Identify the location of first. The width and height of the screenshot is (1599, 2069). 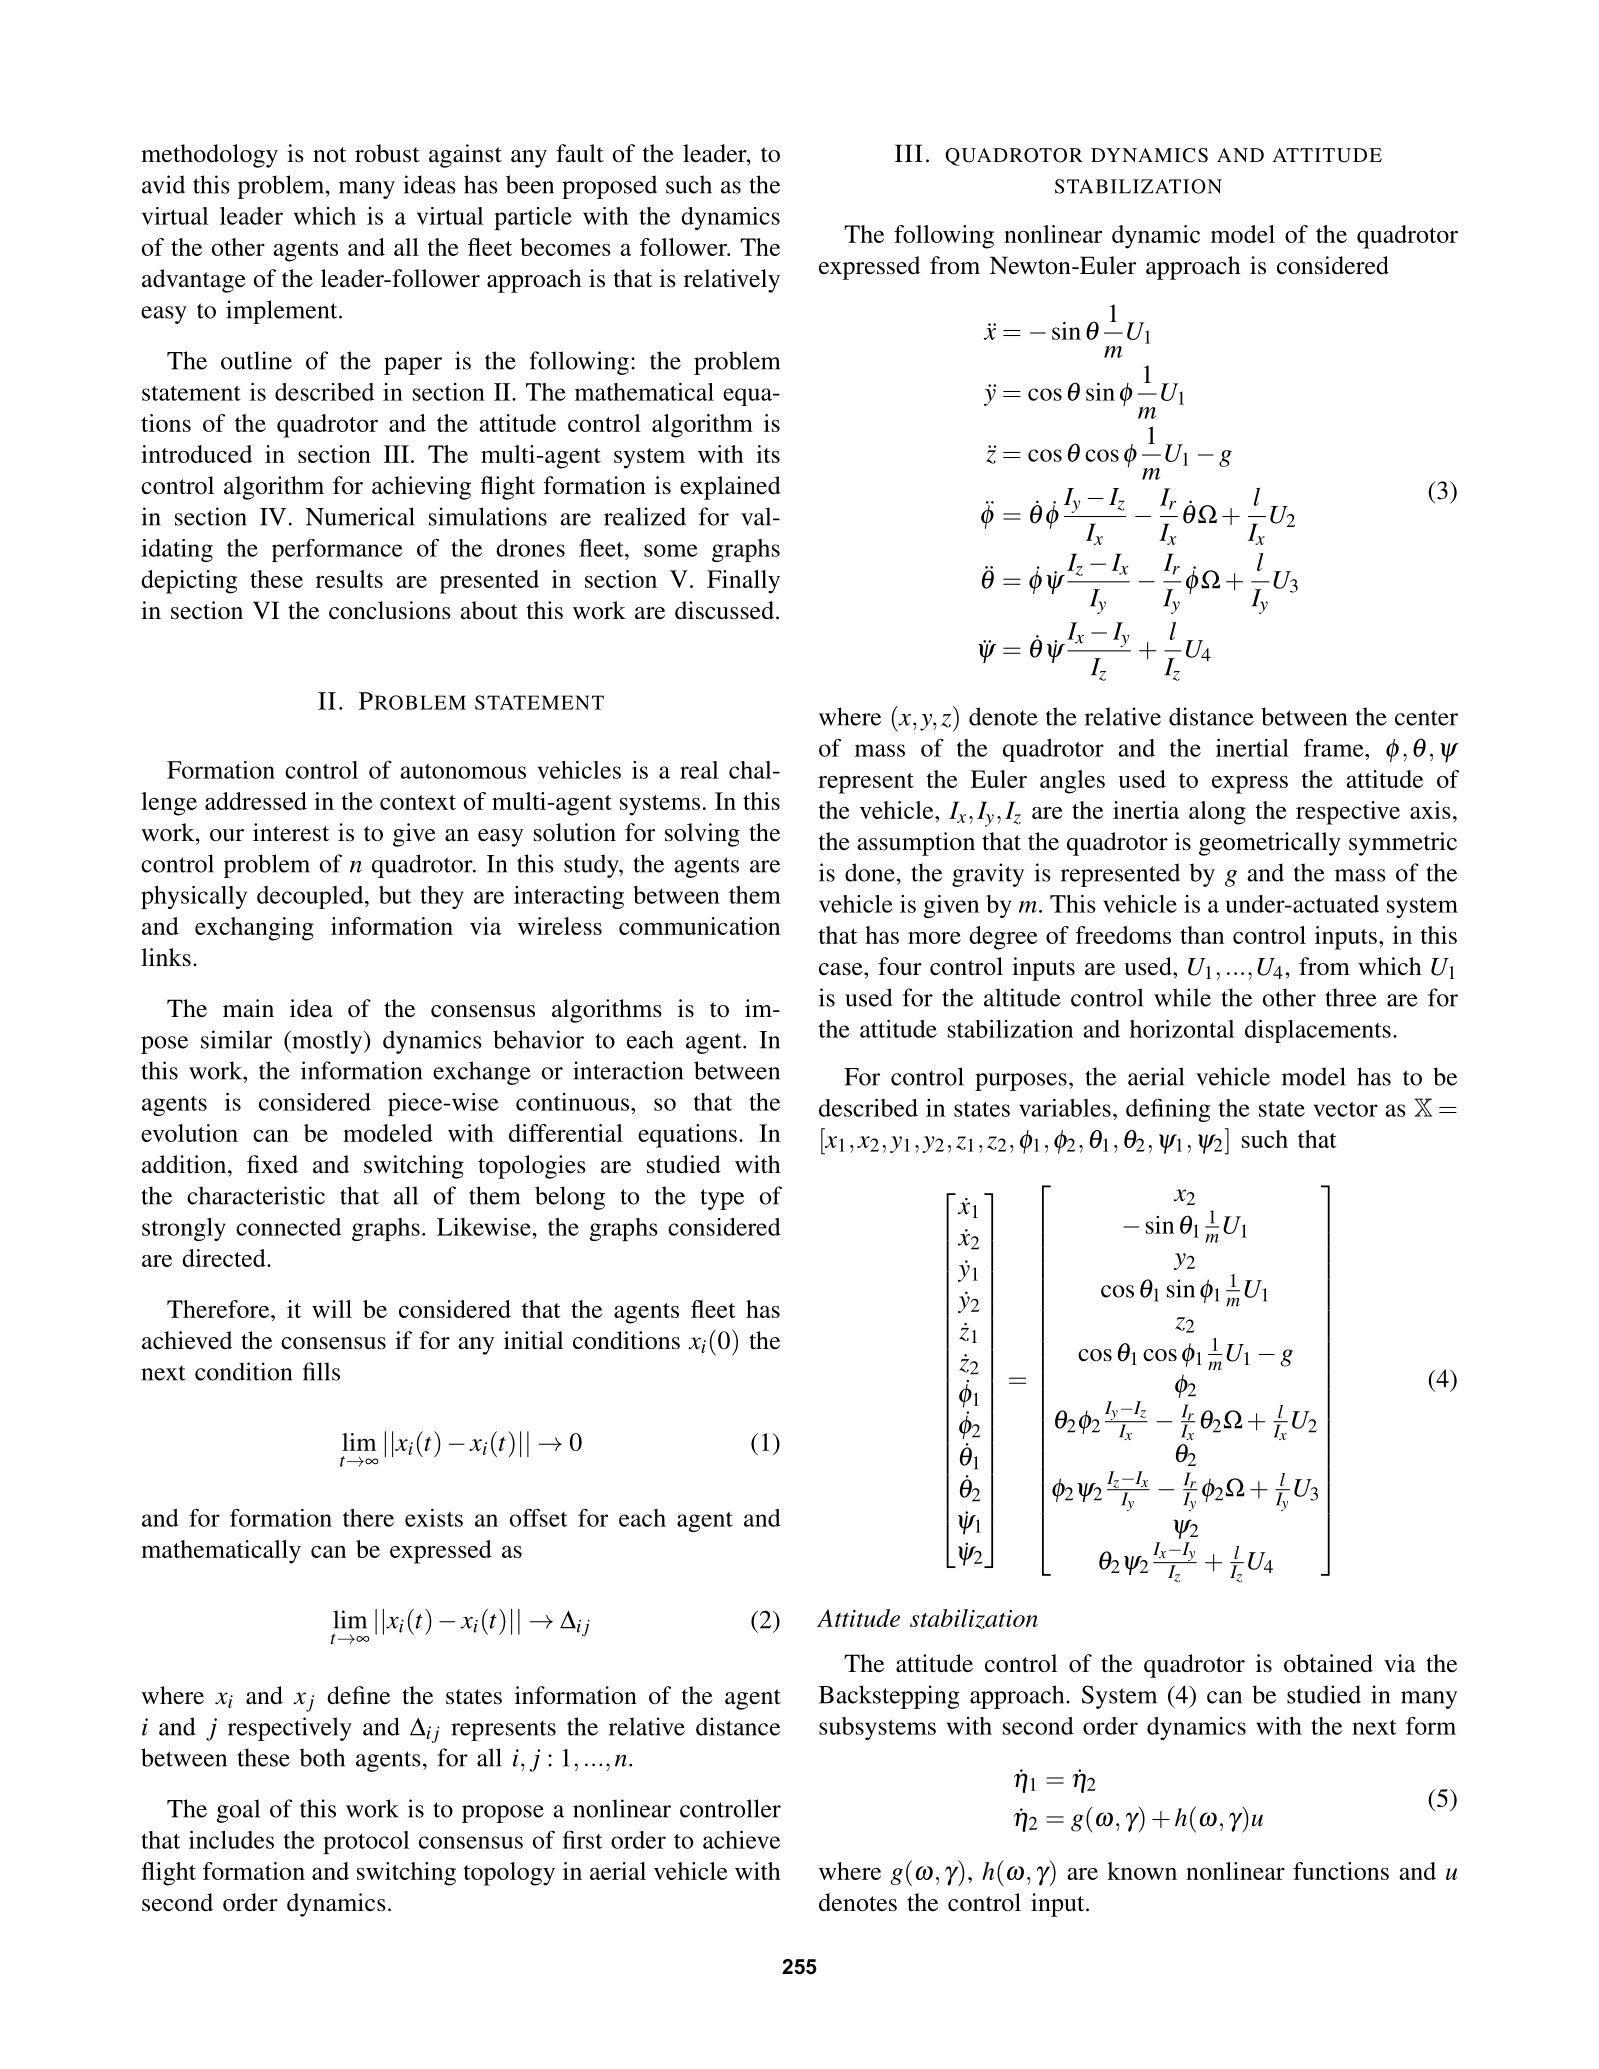
(582, 1839).
